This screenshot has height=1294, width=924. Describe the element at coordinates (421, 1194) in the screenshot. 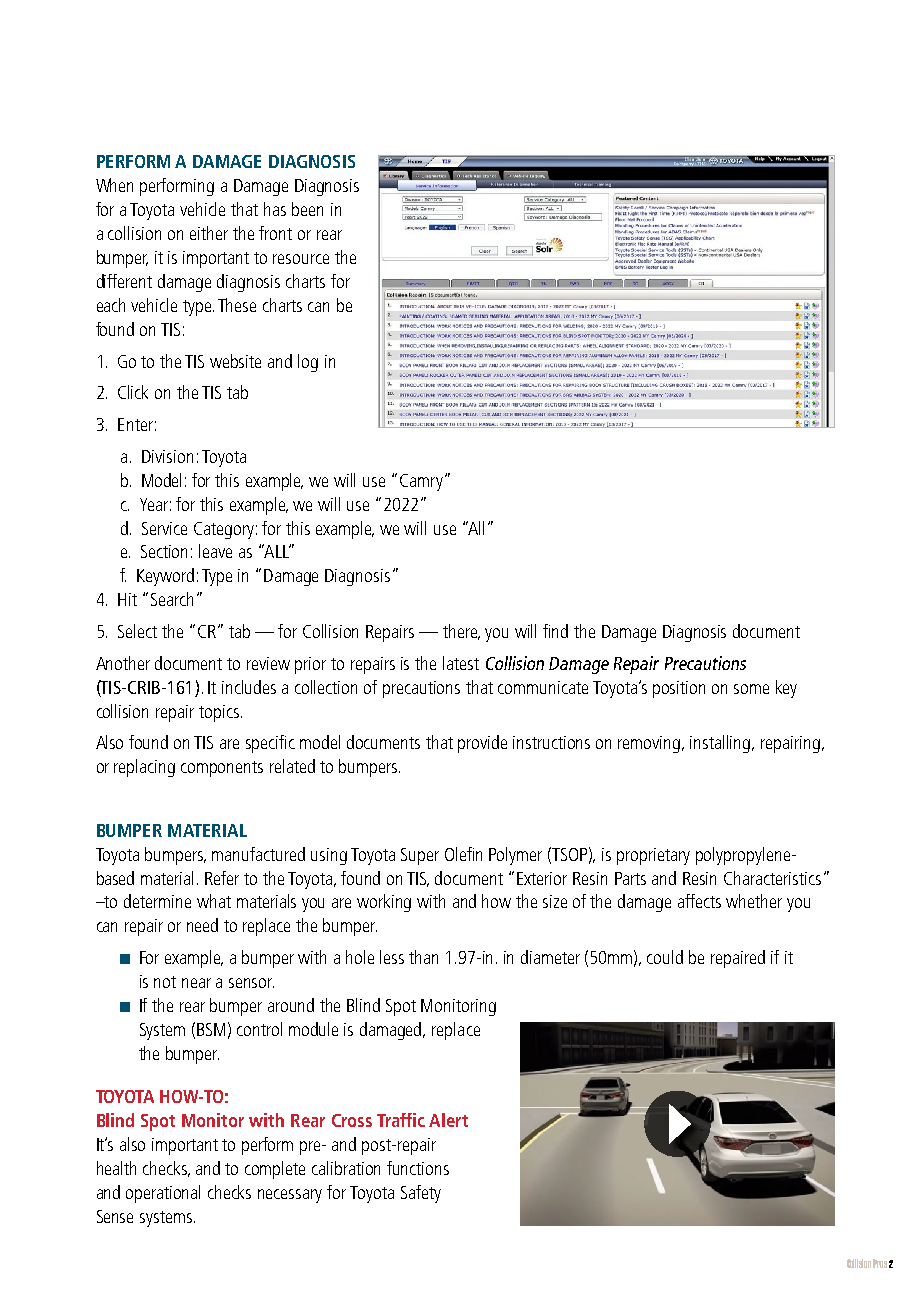

I see `Safety` at that location.
